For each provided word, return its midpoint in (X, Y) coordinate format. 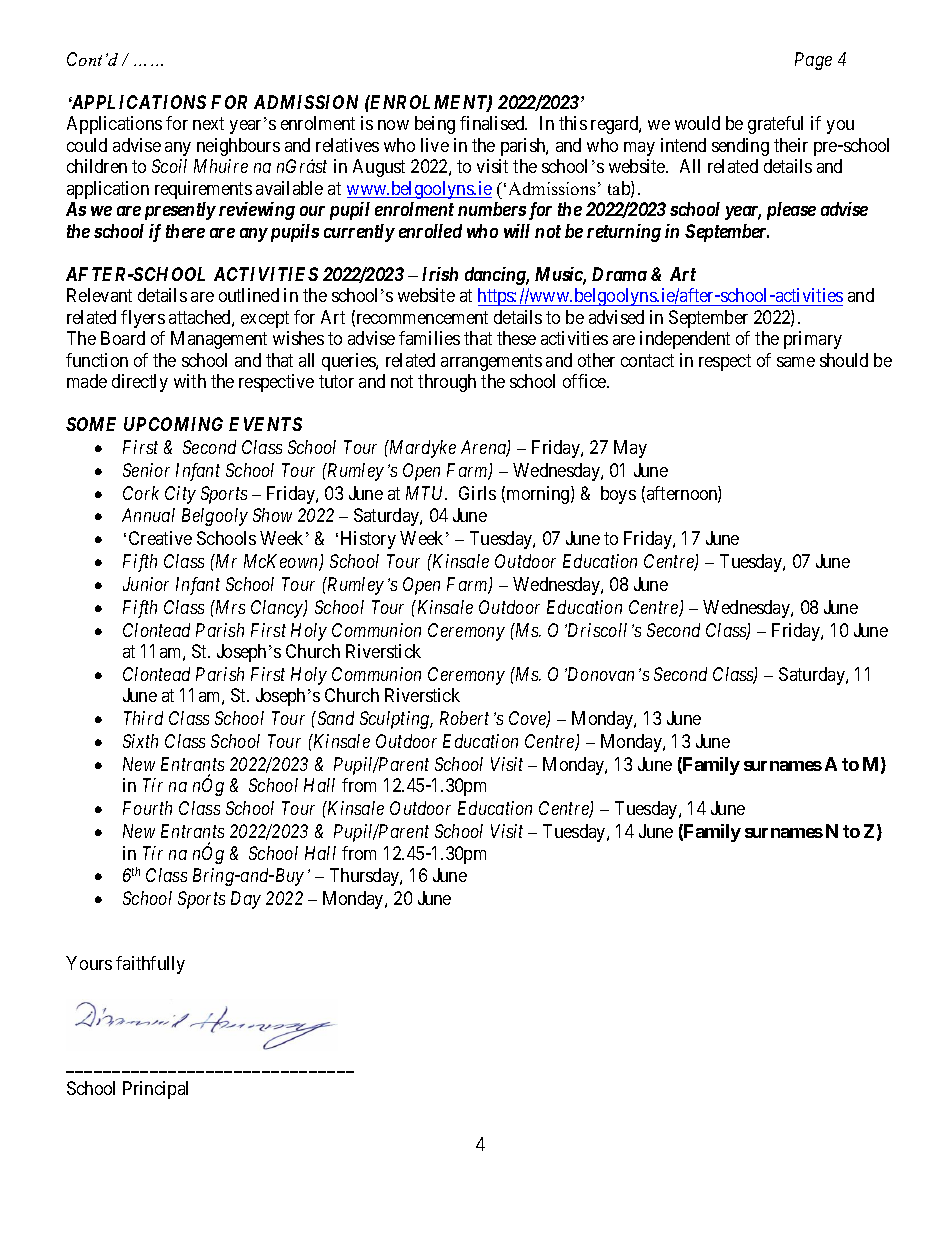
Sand (334, 718)
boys (618, 495)
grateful (775, 125)
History (368, 540)
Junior (146, 584)
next (208, 124)
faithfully (150, 965)
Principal (155, 1090)
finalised (493, 123)
